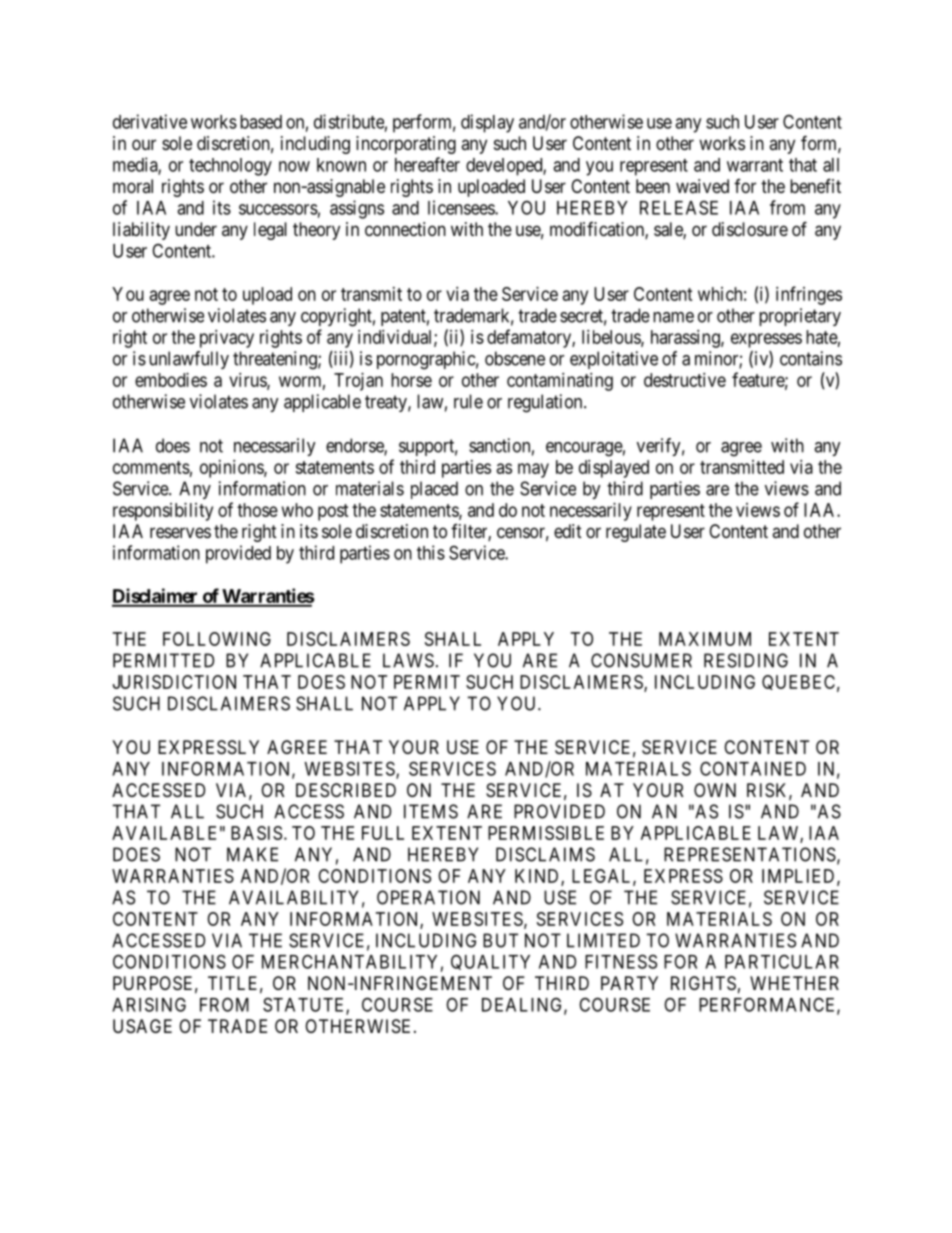  What do you see at coordinates (794, 983) in the screenshot?
I see `WHETHER` at bounding box center [794, 983].
